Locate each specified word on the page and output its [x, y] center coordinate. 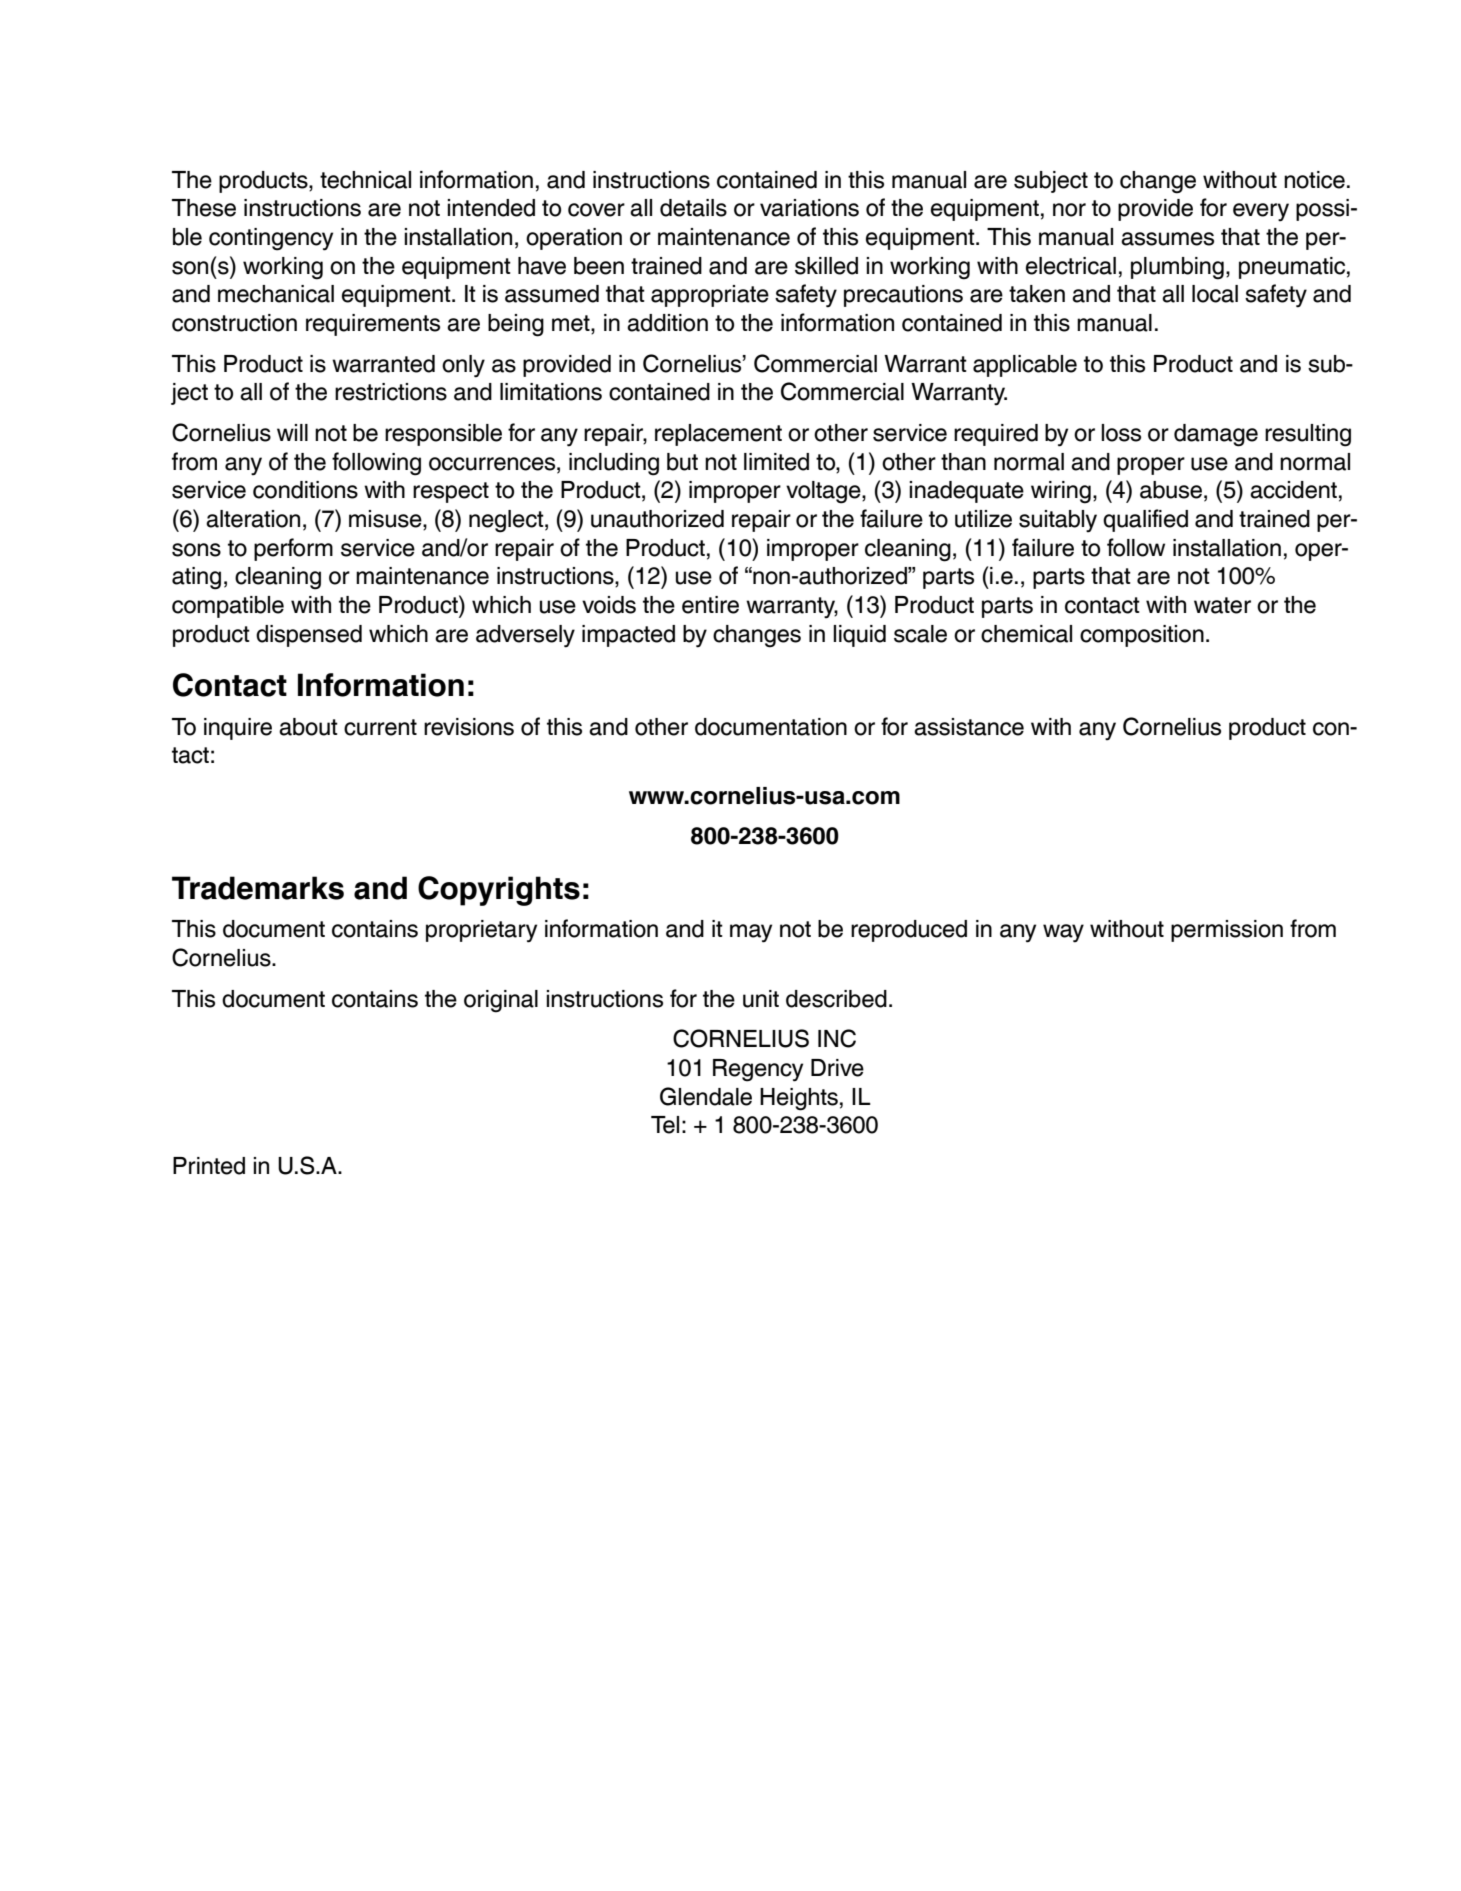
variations [809, 208]
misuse [386, 520]
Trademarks [258, 888]
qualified [1145, 520]
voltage [824, 492]
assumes [1167, 239]
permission [1227, 931]
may [751, 933]
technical [365, 180]
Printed [209, 1166]
